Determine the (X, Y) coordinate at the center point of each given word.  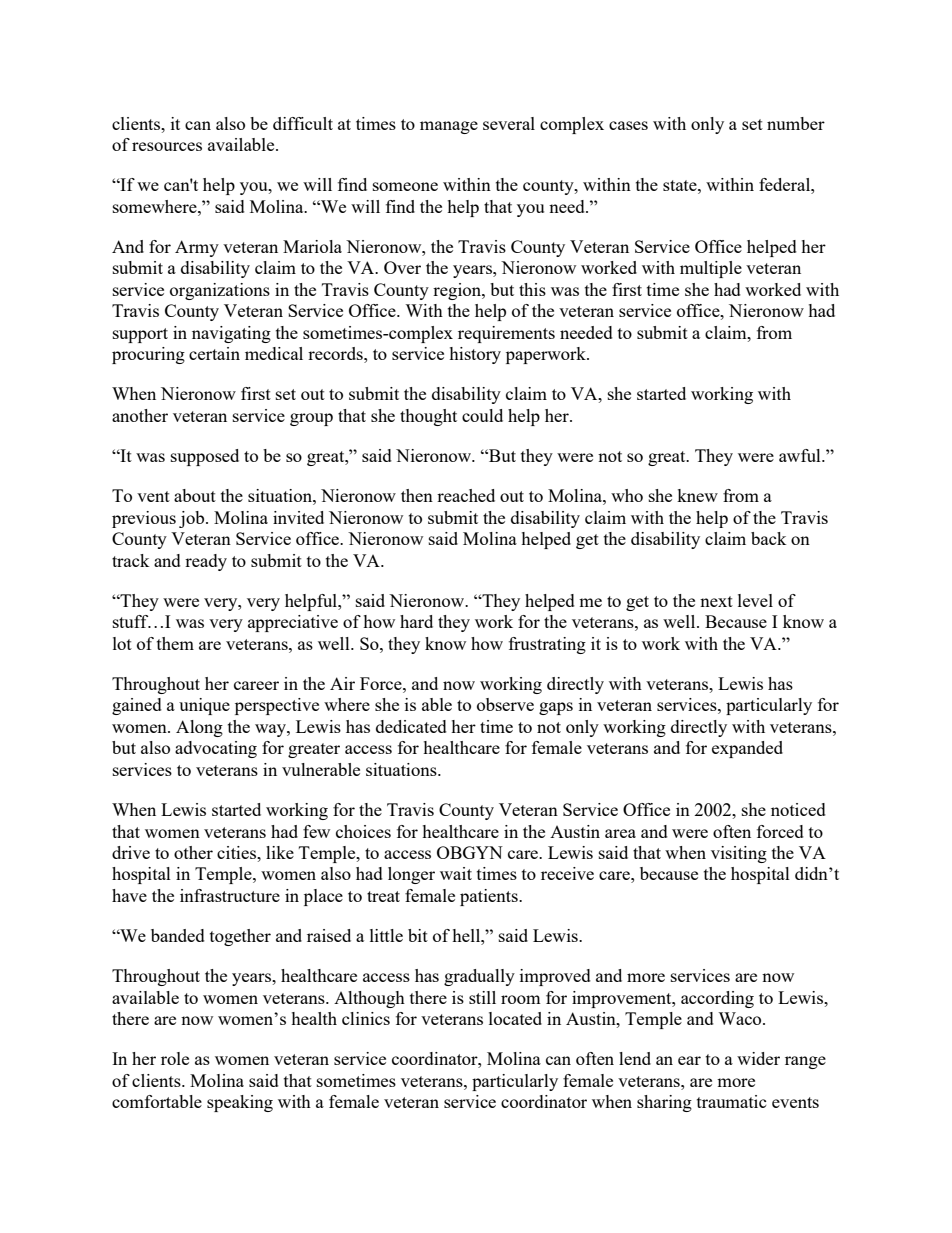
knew (697, 495)
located (515, 1018)
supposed (205, 457)
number (796, 123)
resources (167, 146)
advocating (216, 749)
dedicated (411, 726)
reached (466, 495)
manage (449, 127)
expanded (747, 749)
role (175, 1058)
